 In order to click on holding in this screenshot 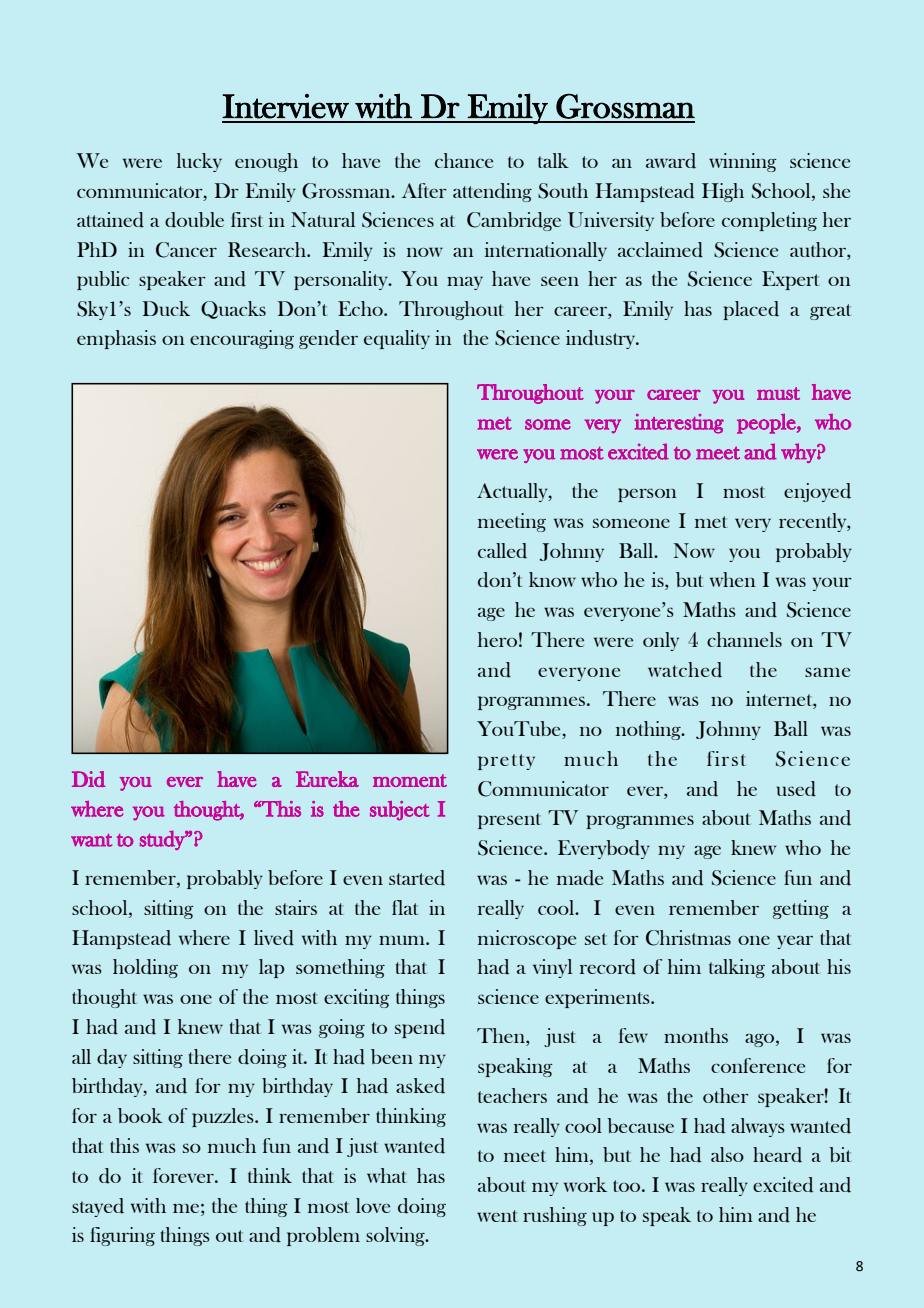, I will do `click(145, 968)`.
